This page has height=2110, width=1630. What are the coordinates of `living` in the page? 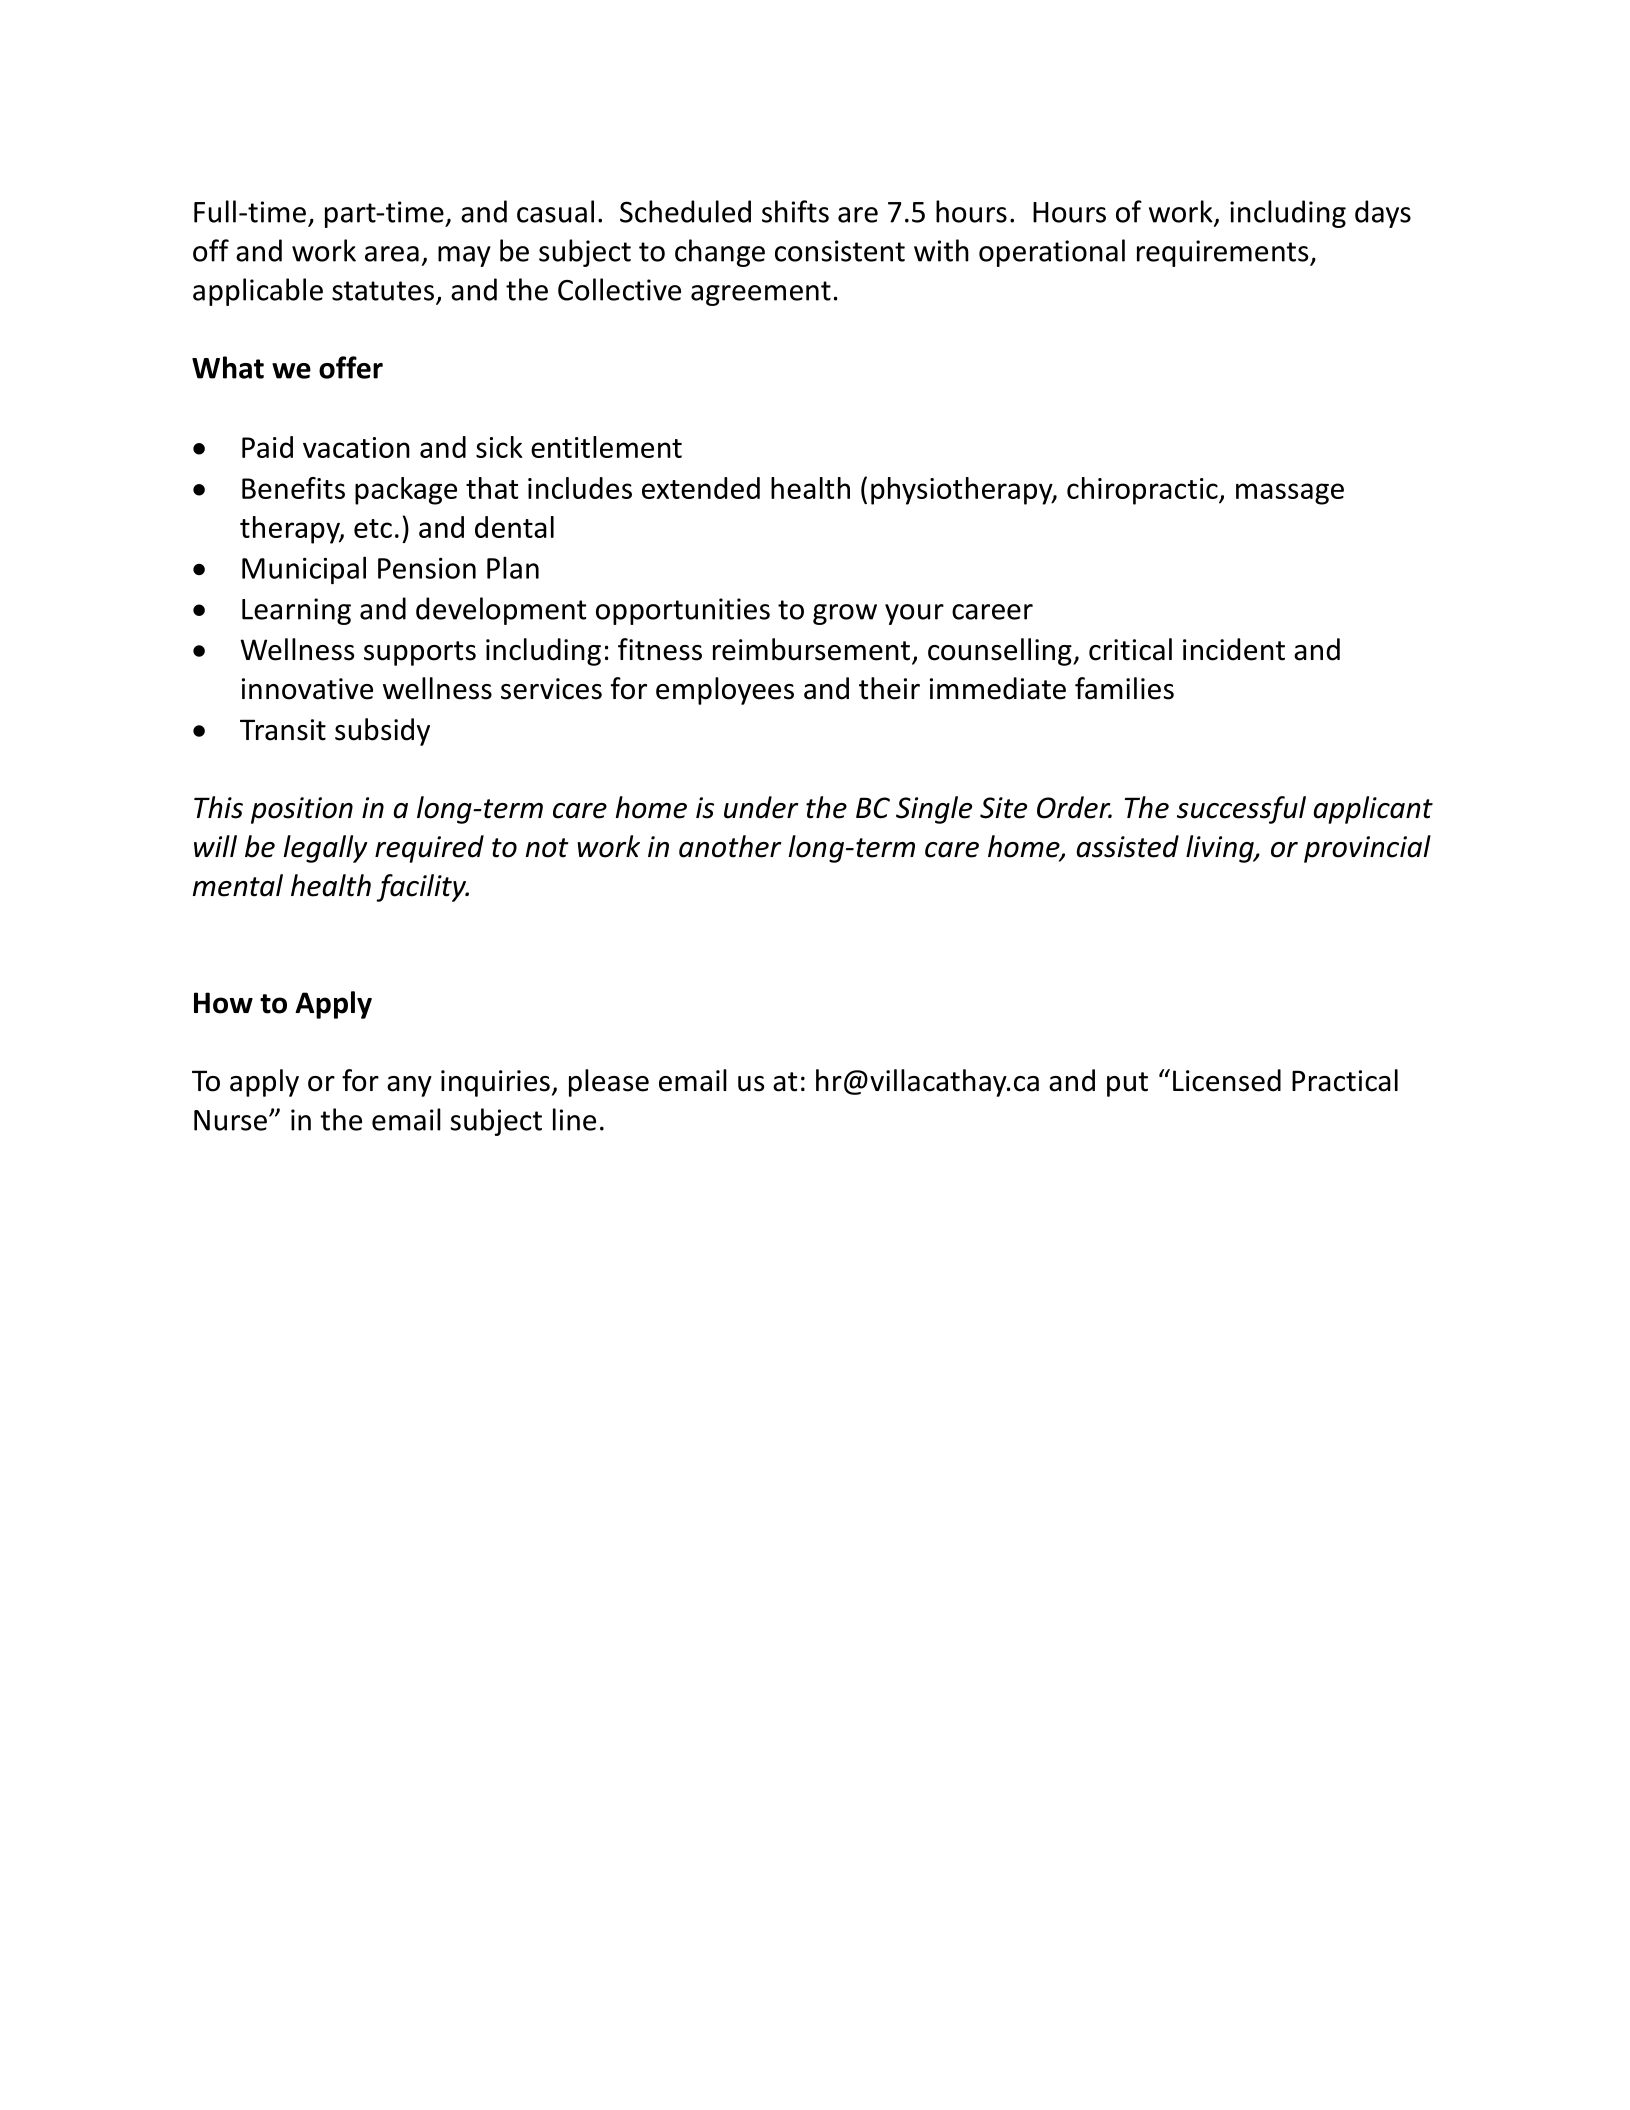 It's located at (1221, 849).
